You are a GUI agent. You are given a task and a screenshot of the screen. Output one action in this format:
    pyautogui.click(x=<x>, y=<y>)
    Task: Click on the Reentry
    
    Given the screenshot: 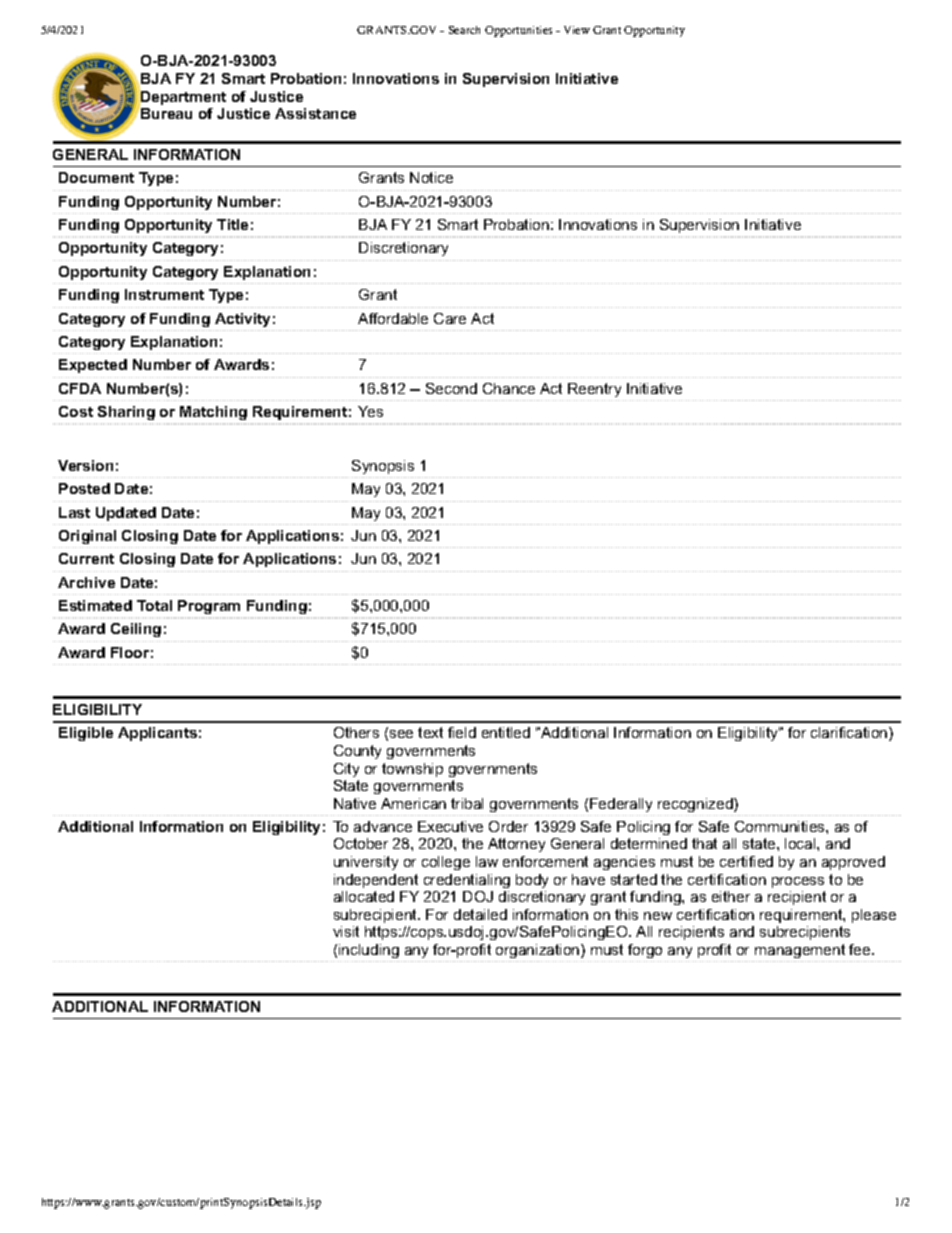 What is the action you would take?
    pyautogui.click(x=594, y=390)
